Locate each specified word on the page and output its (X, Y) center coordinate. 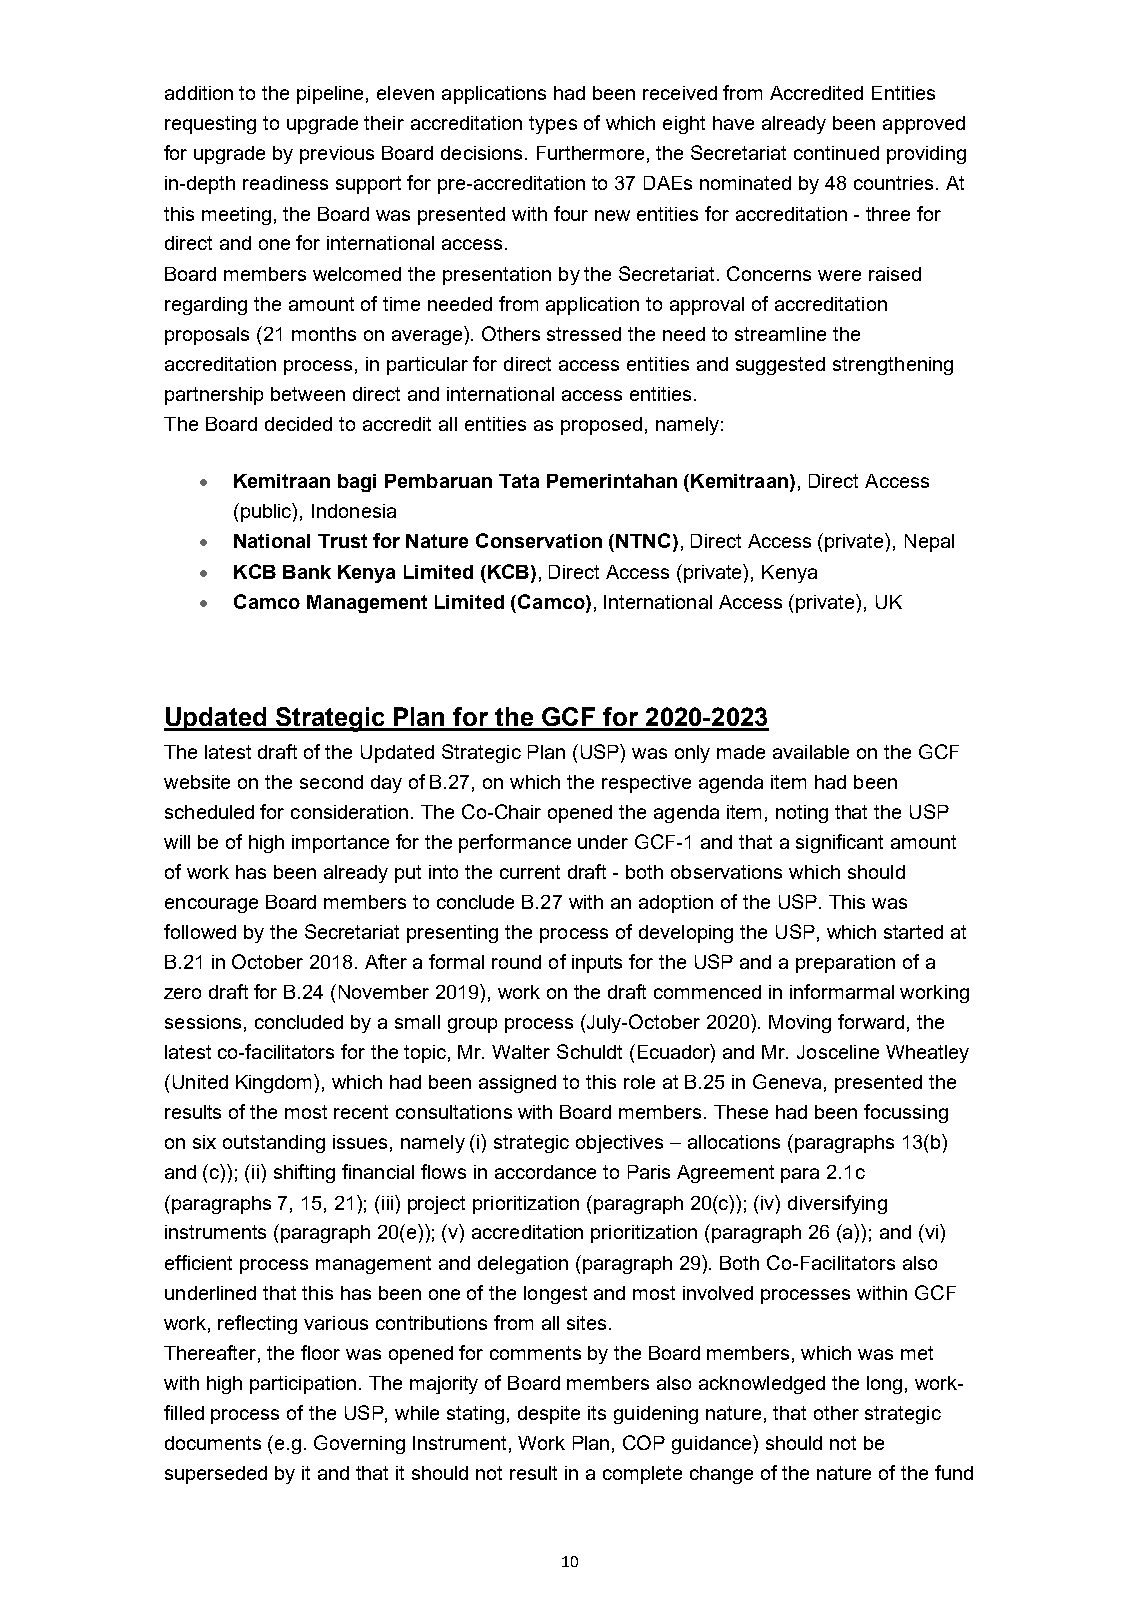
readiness (285, 183)
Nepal (929, 543)
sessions (203, 1022)
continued (836, 153)
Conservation (539, 540)
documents (213, 1443)
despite (549, 1415)
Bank (307, 572)
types (553, 125)
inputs (597, 964)
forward (871, 1021)
